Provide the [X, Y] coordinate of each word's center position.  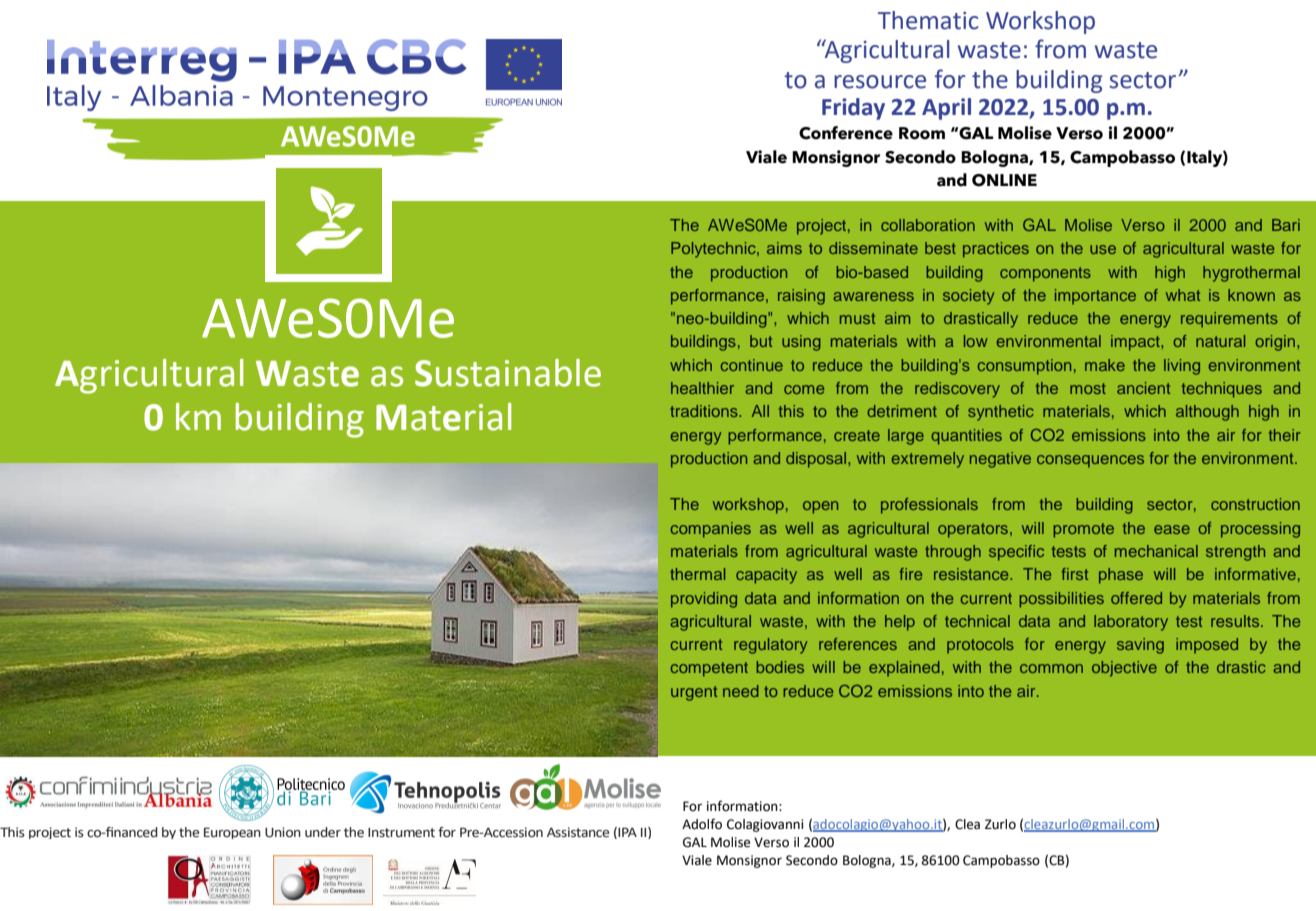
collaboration [928, 225]
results [1236, 621]
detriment [902, 411]
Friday [853, 109]
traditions [705, 411]
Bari [1286, 225]
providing [704, 600]
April [946, 109]
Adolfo [702, 824]
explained [904, 669]
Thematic [928, 20]
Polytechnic [714, 250]
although [1207, 413]
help [900, 623]
